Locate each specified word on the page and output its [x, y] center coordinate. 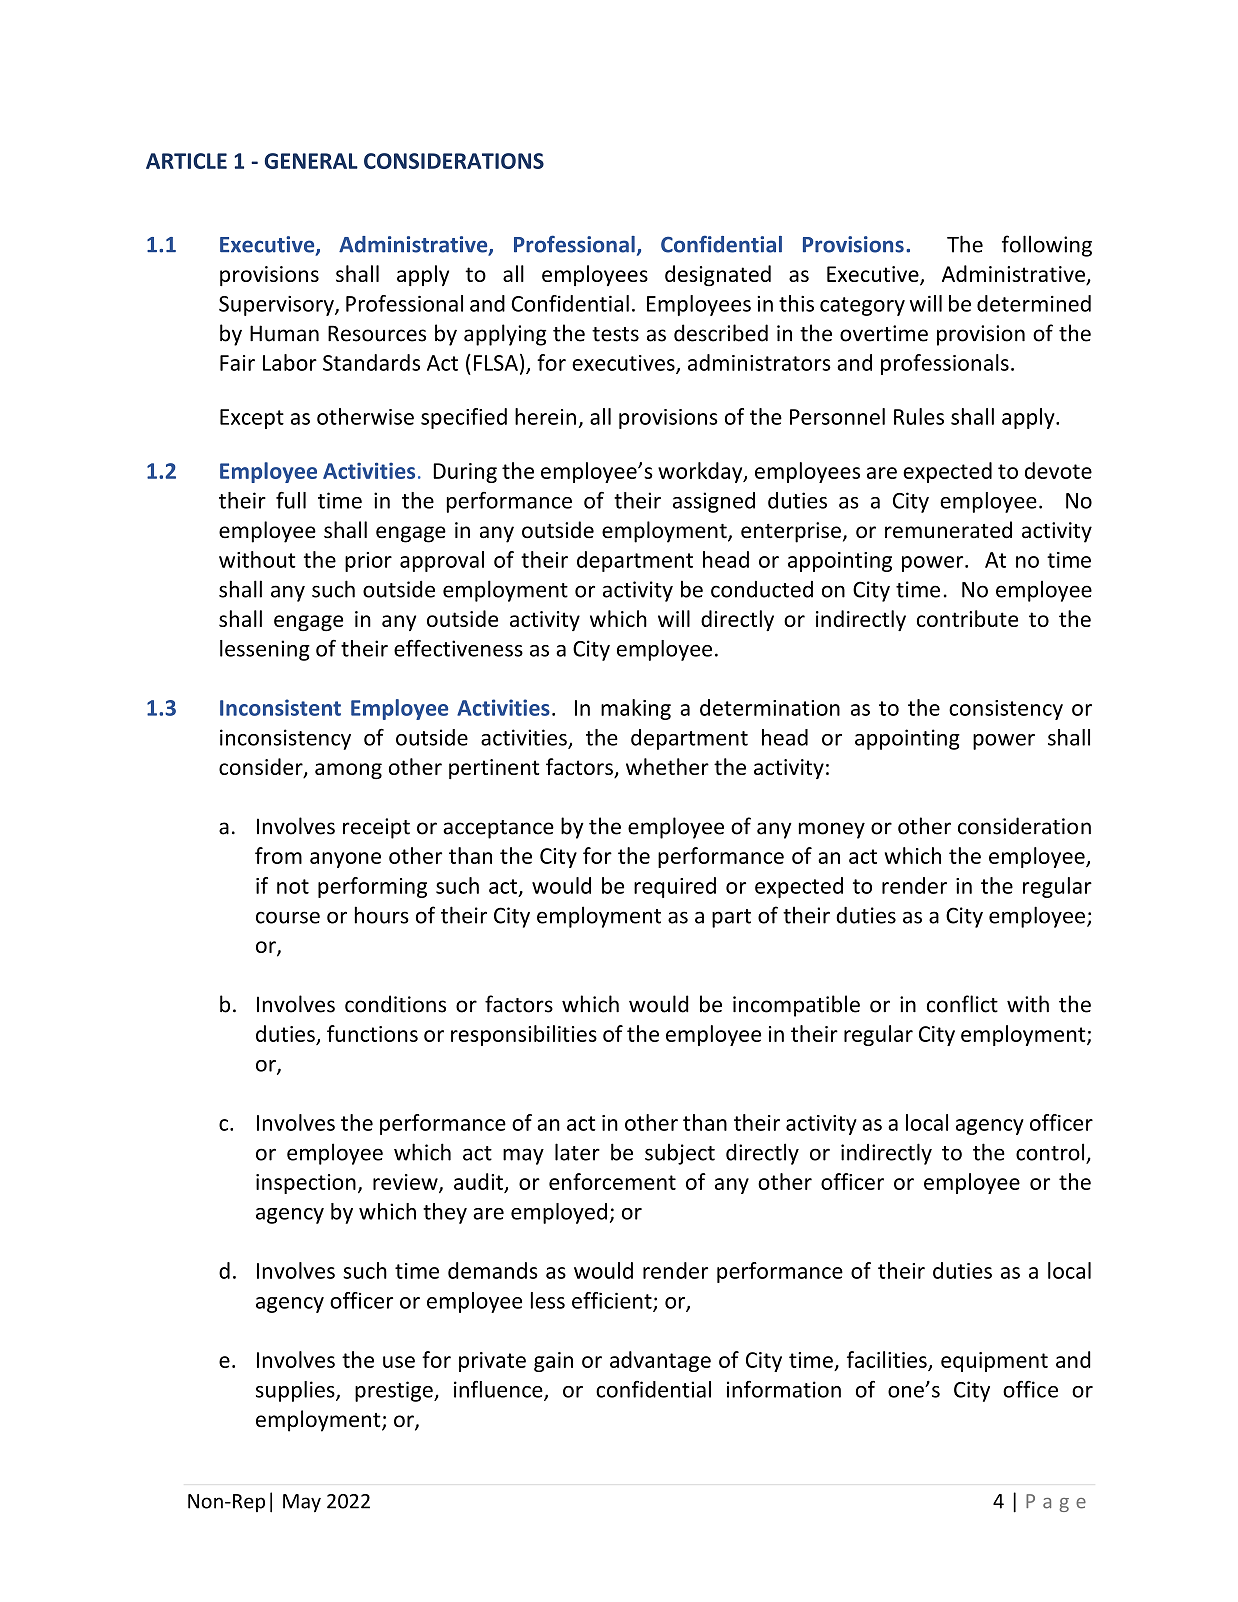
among [348, 771]
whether [667, 766]
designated [718, 275]
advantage [660, 1361]
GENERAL [311, 161]
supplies [296, 1391]
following [1047, 246]
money [832, 830]
